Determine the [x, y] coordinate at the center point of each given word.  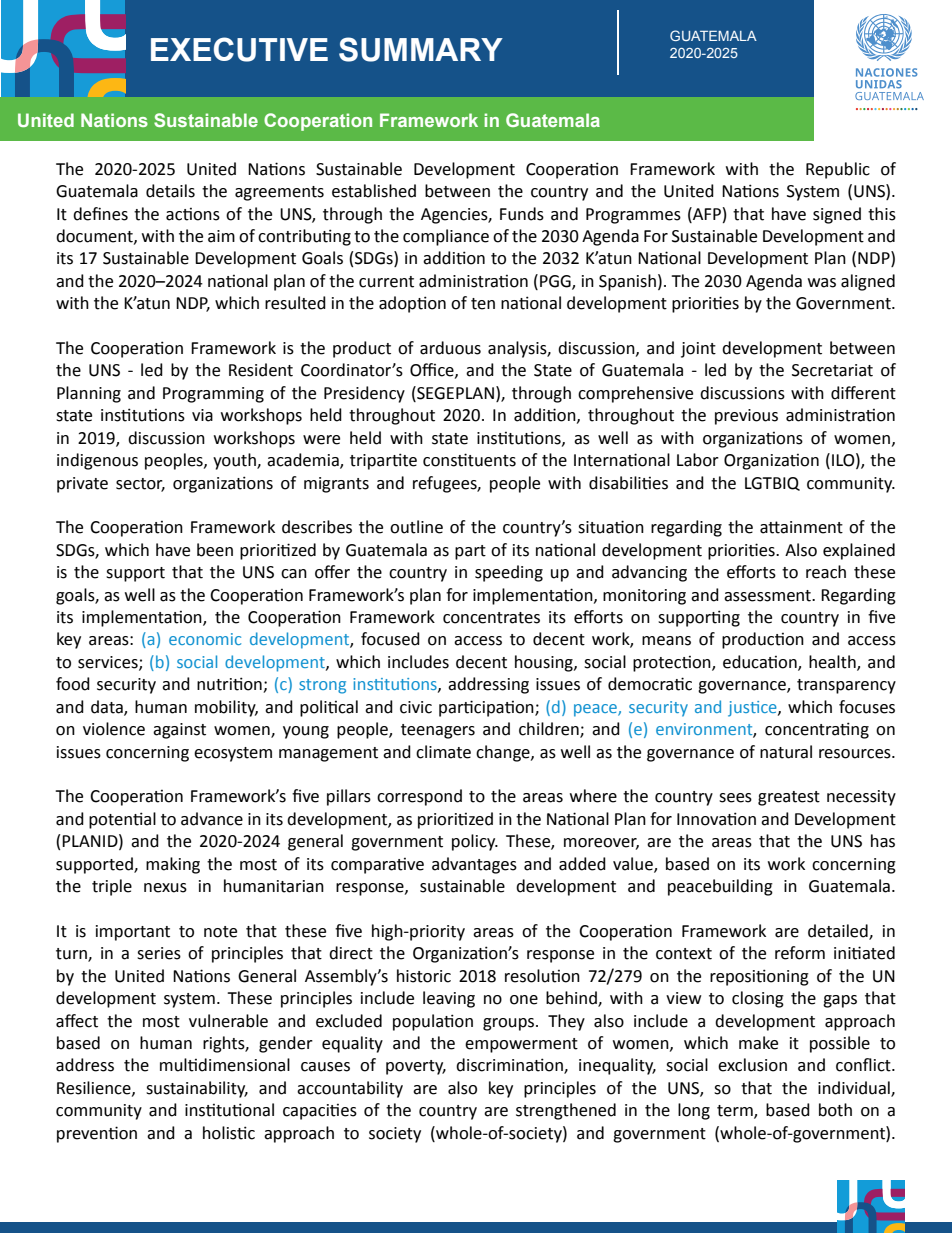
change [504, 753]
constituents [469, 460]
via [202, 415]
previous [746, 417]
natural [786, 752]
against [179, 731]
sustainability [197, 1089]
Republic [838, 170]
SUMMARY [421, 49]
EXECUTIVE [239, 49]
